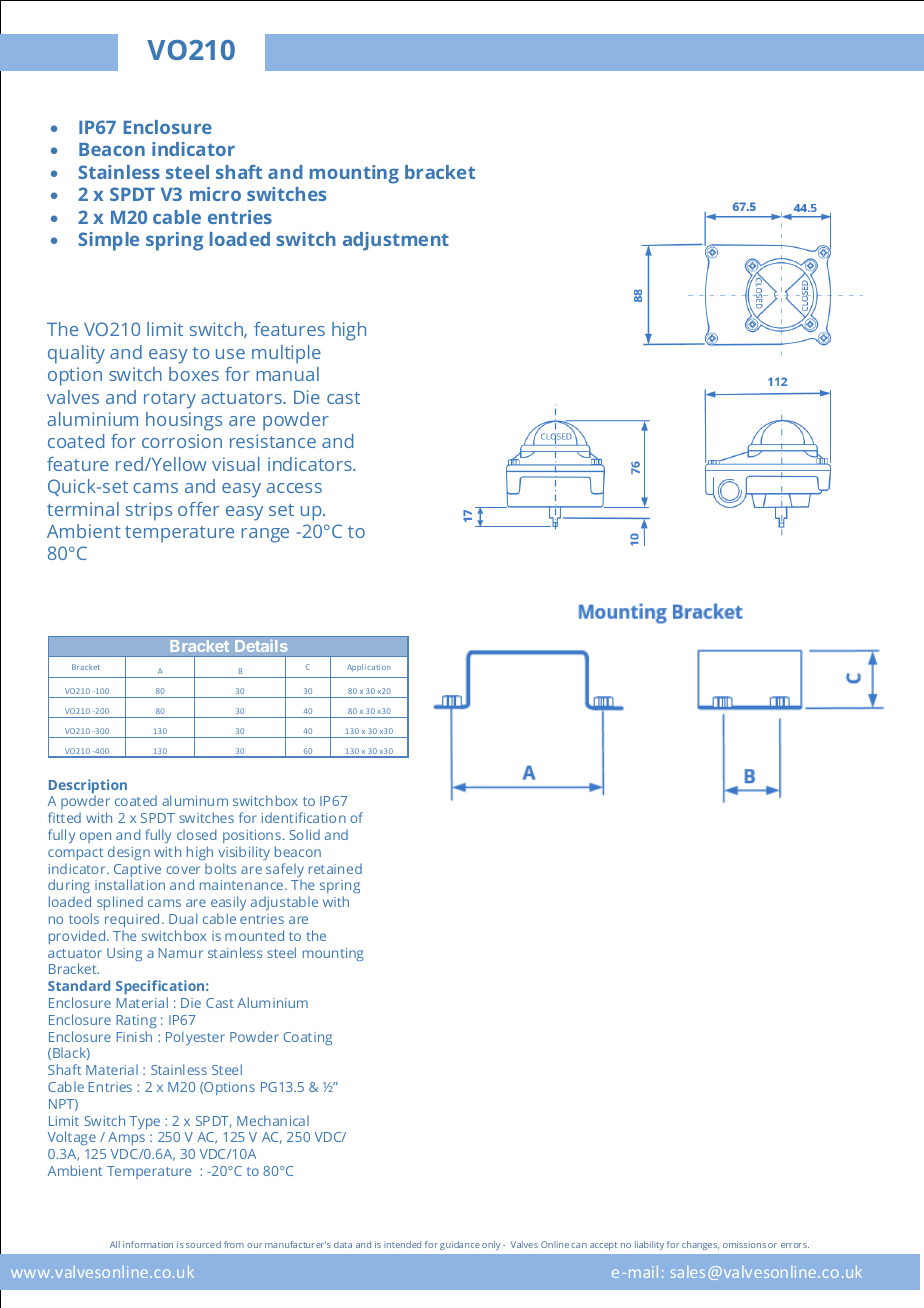  I want to click on access, so click(294, 488).
